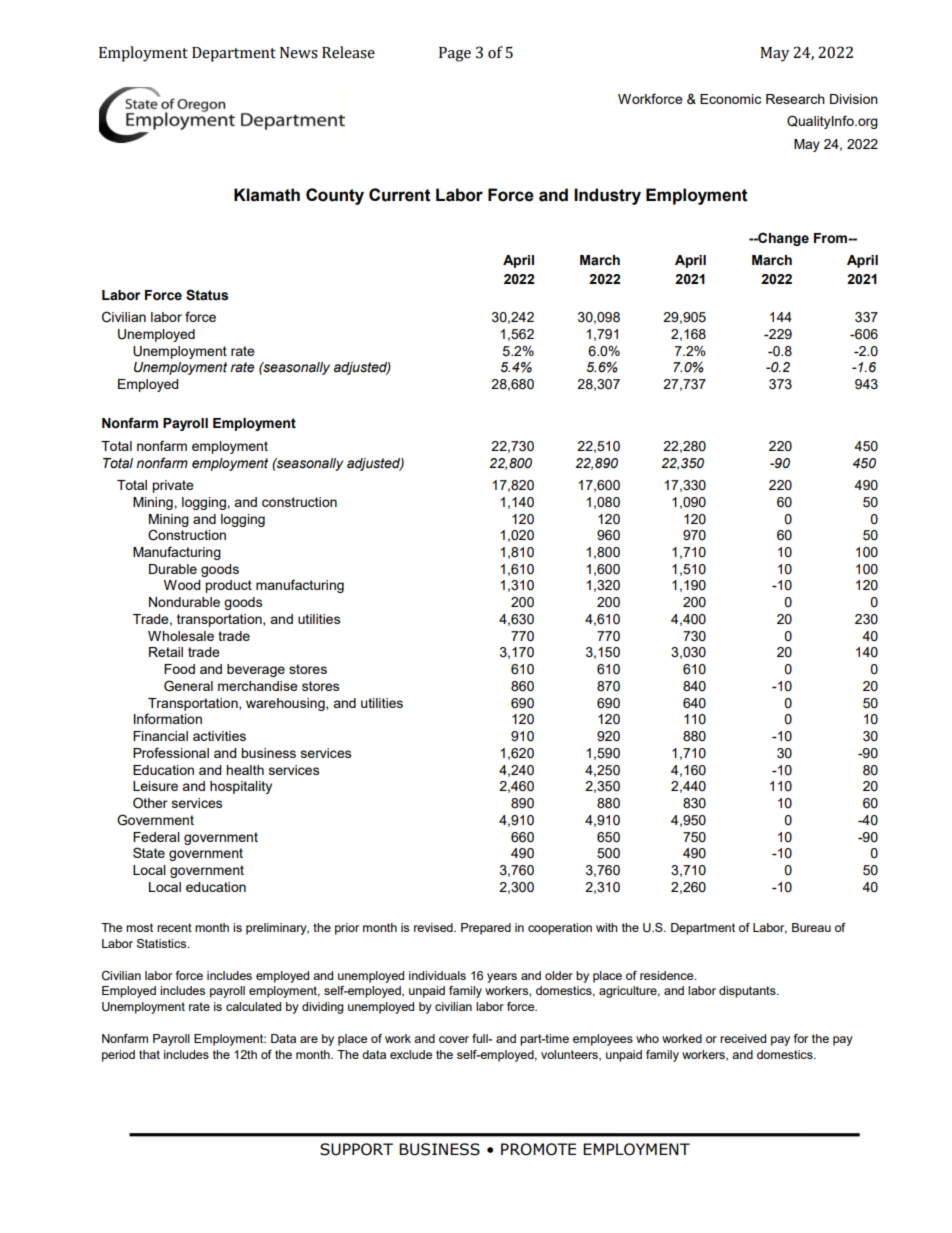  Describe the element at coordinates (607, 196) in the screenshot. I see `Industry` at that location.
